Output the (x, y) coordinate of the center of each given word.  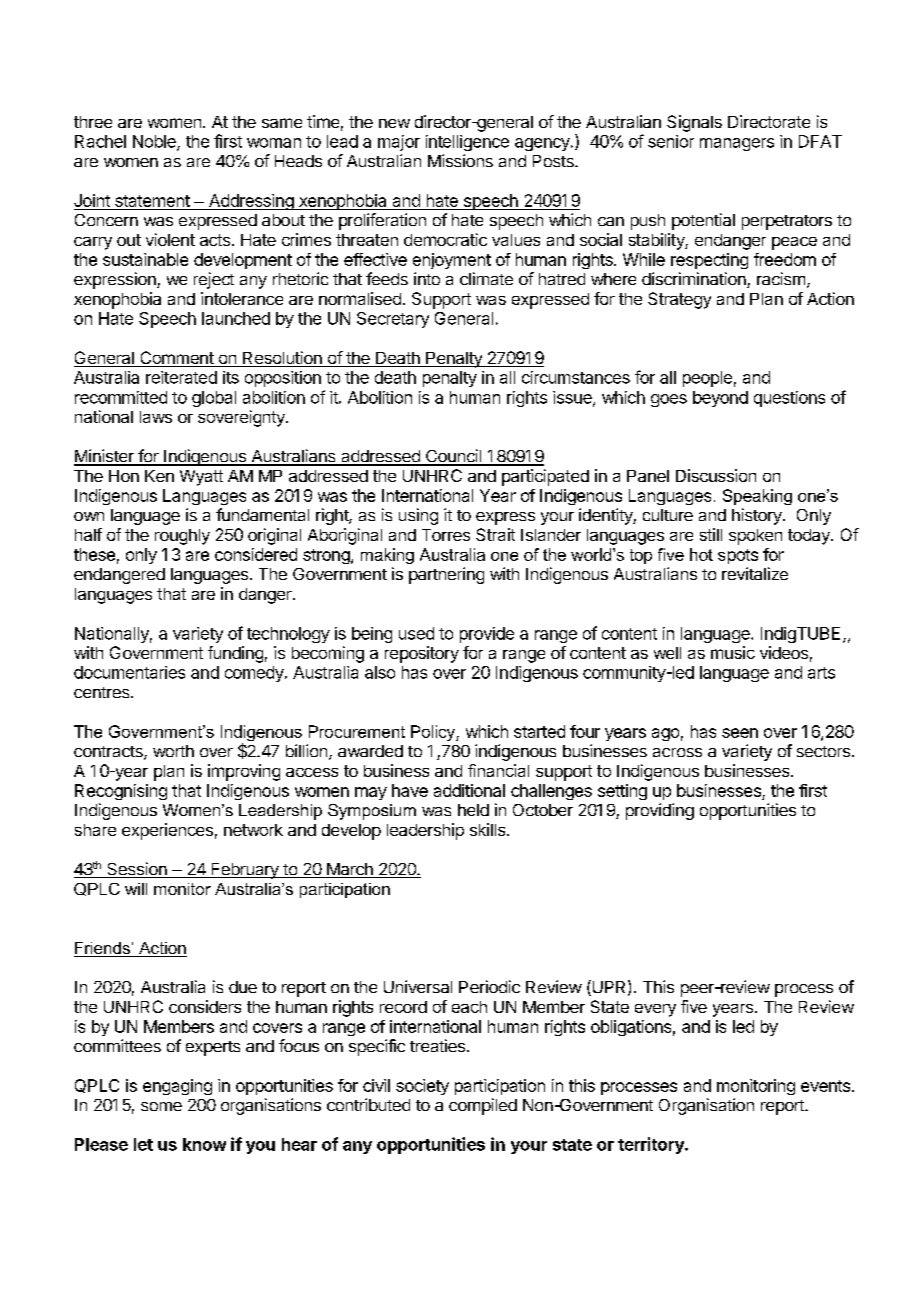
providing (660, 811)
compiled (483, 1106)
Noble (155, 142)
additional (469, 790)
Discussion (716, 475)
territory (652, 1145)
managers (737, 144)
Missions (460, 160)
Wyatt (201, 478)
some (161, 1106)
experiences (167, 831)
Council (453, 457)
